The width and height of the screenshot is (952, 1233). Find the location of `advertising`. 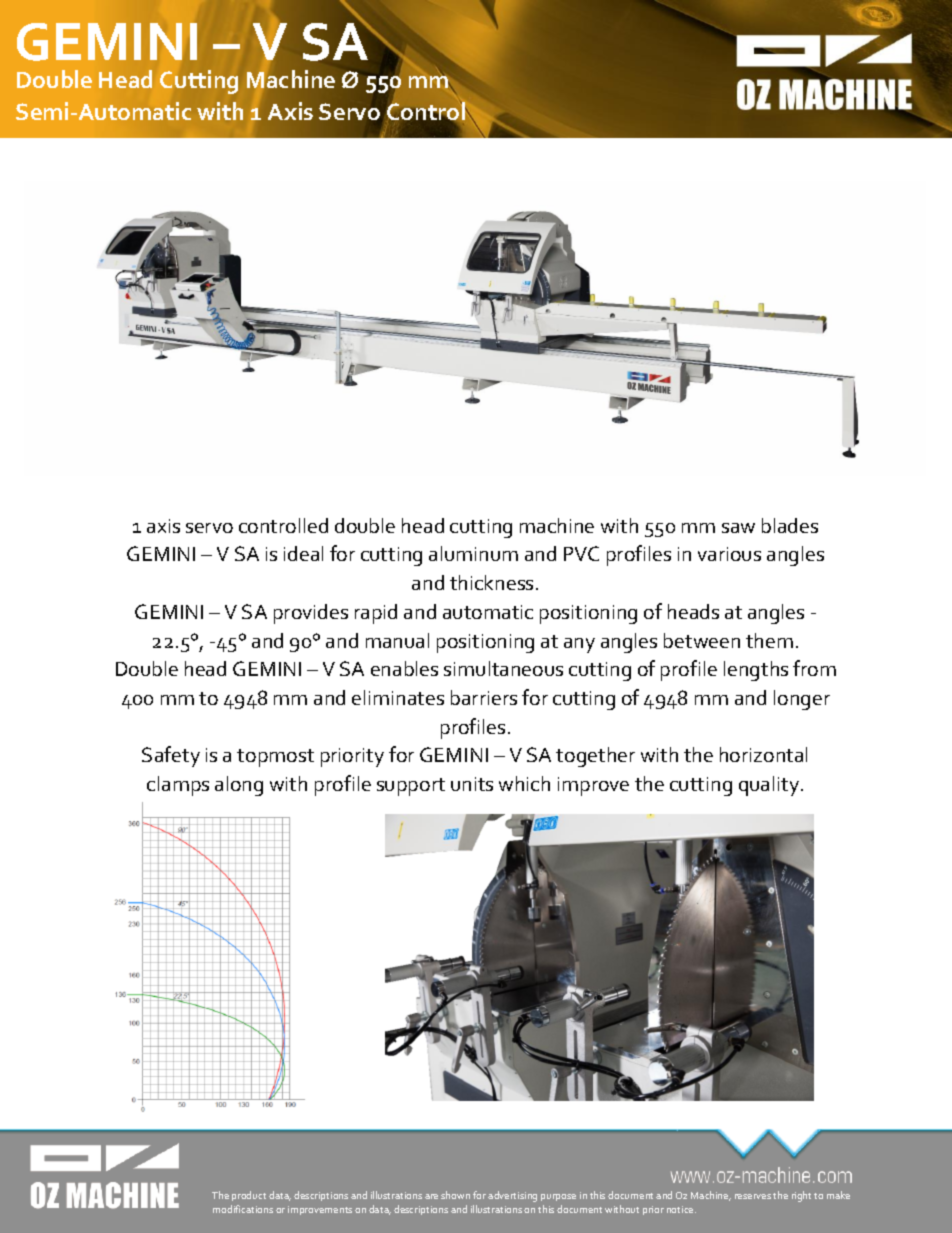

advertising is located at coordinates (512, 1196).
